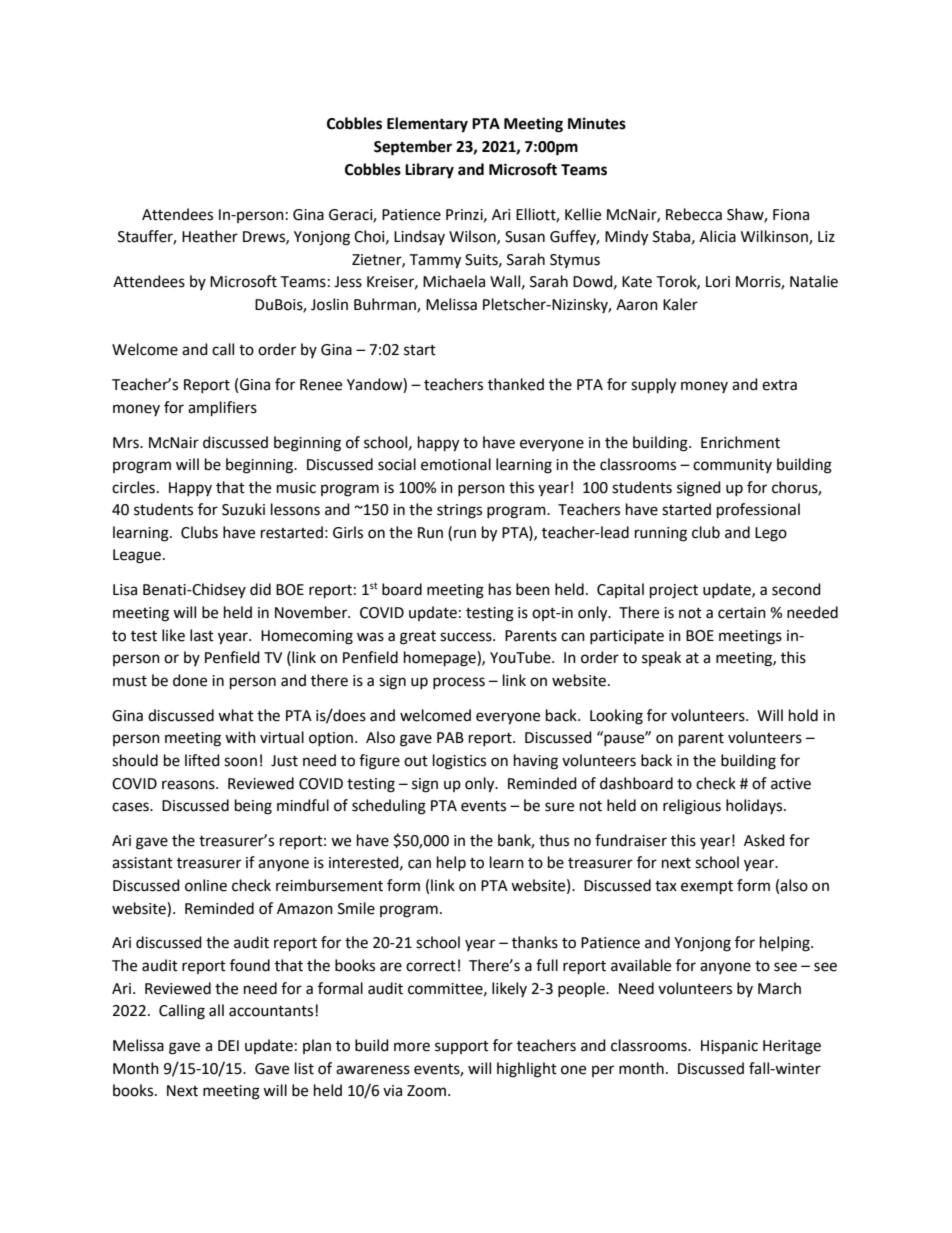  I want to click on Rebecca, so click(694, 214).
